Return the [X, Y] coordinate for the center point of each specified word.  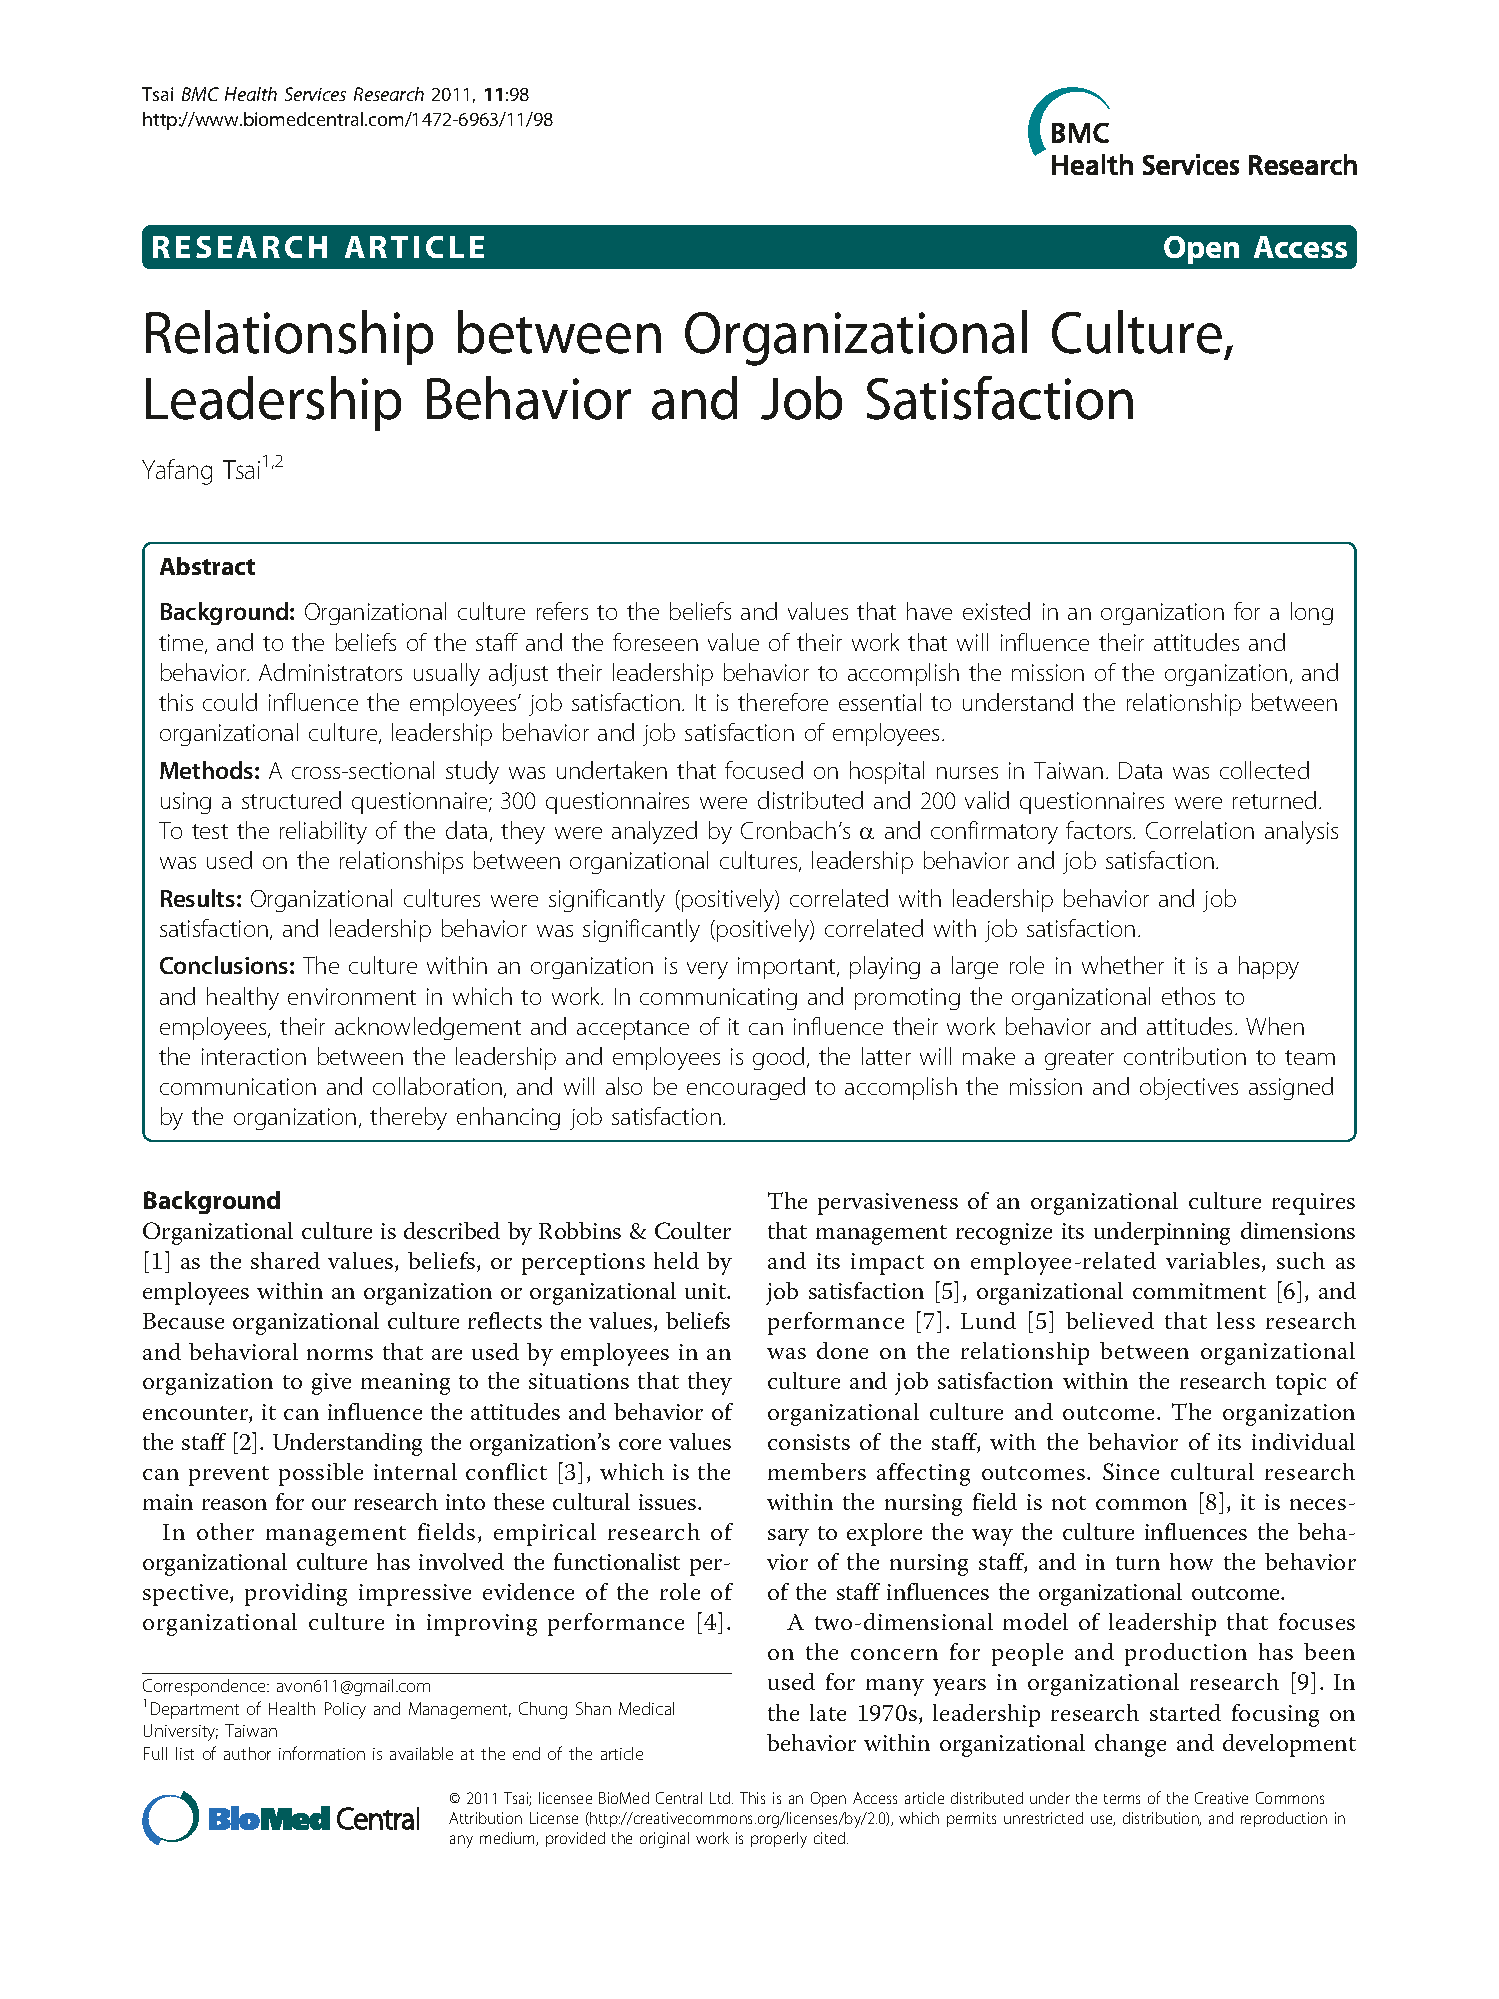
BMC [200, 94]
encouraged [746, 1088]
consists [809, 1442]
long [1312, 613]
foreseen [655, 642]
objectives [1189, 1088]
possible [321, 1474]
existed [996, 611]
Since [1131, 1471]
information [322, 1753]
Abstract [207, 566]
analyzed [654, 832]
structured [291, 800]
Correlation [1200, 830]
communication [238, 1086]
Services [315, 94]
